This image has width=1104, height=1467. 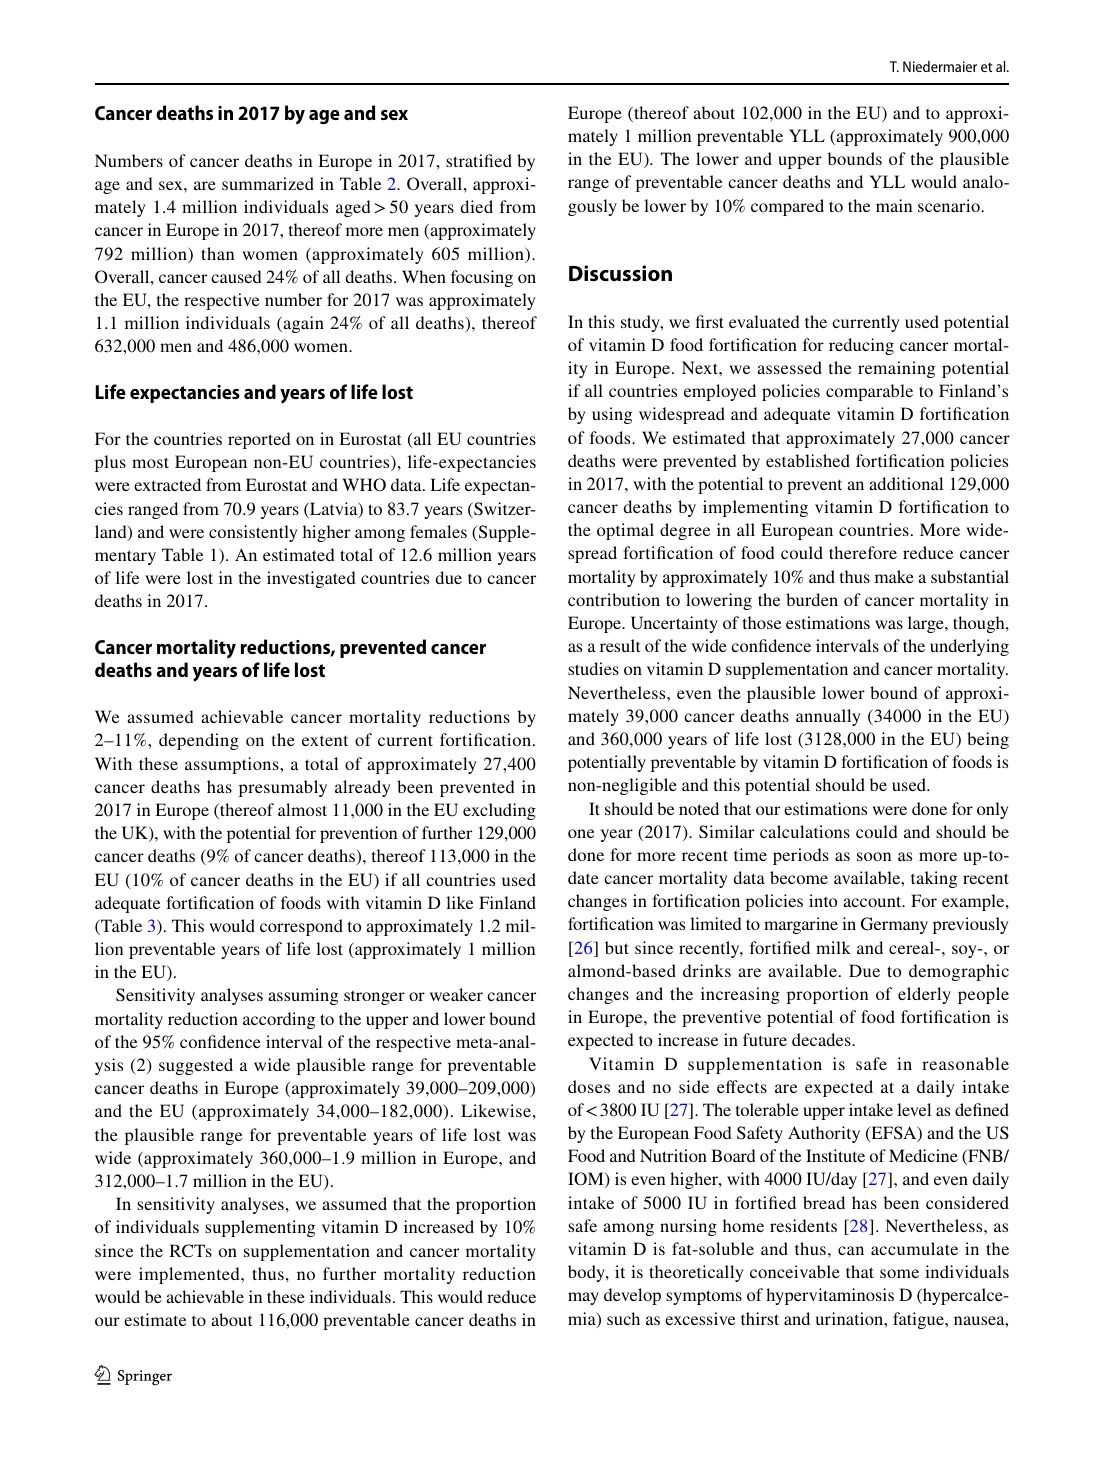 What do you see at coordinates (283, 788) in the image?
I see `presumably` at bounding box center [283, 788].
